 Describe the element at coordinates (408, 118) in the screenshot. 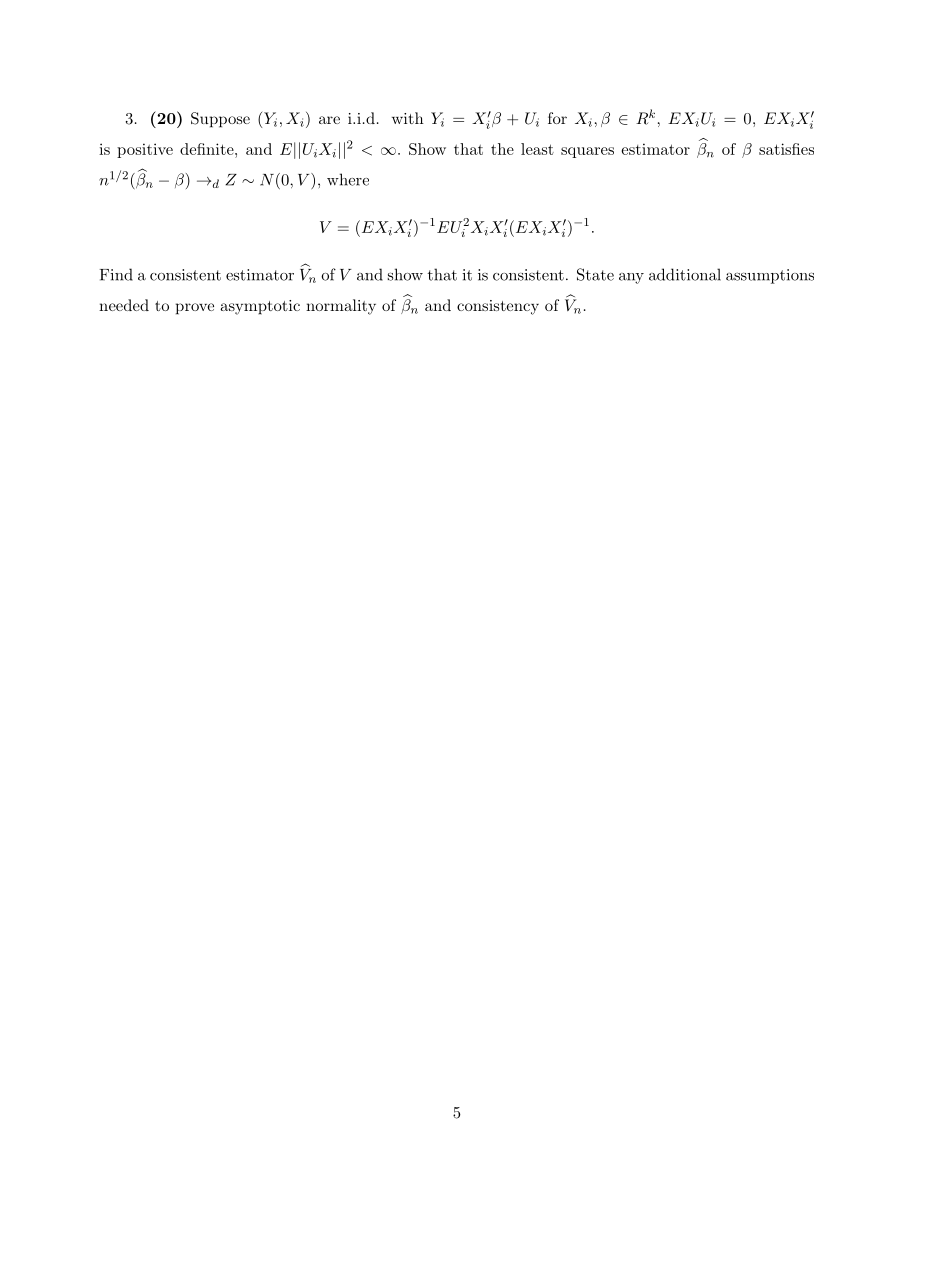

I see `with` at that location.
